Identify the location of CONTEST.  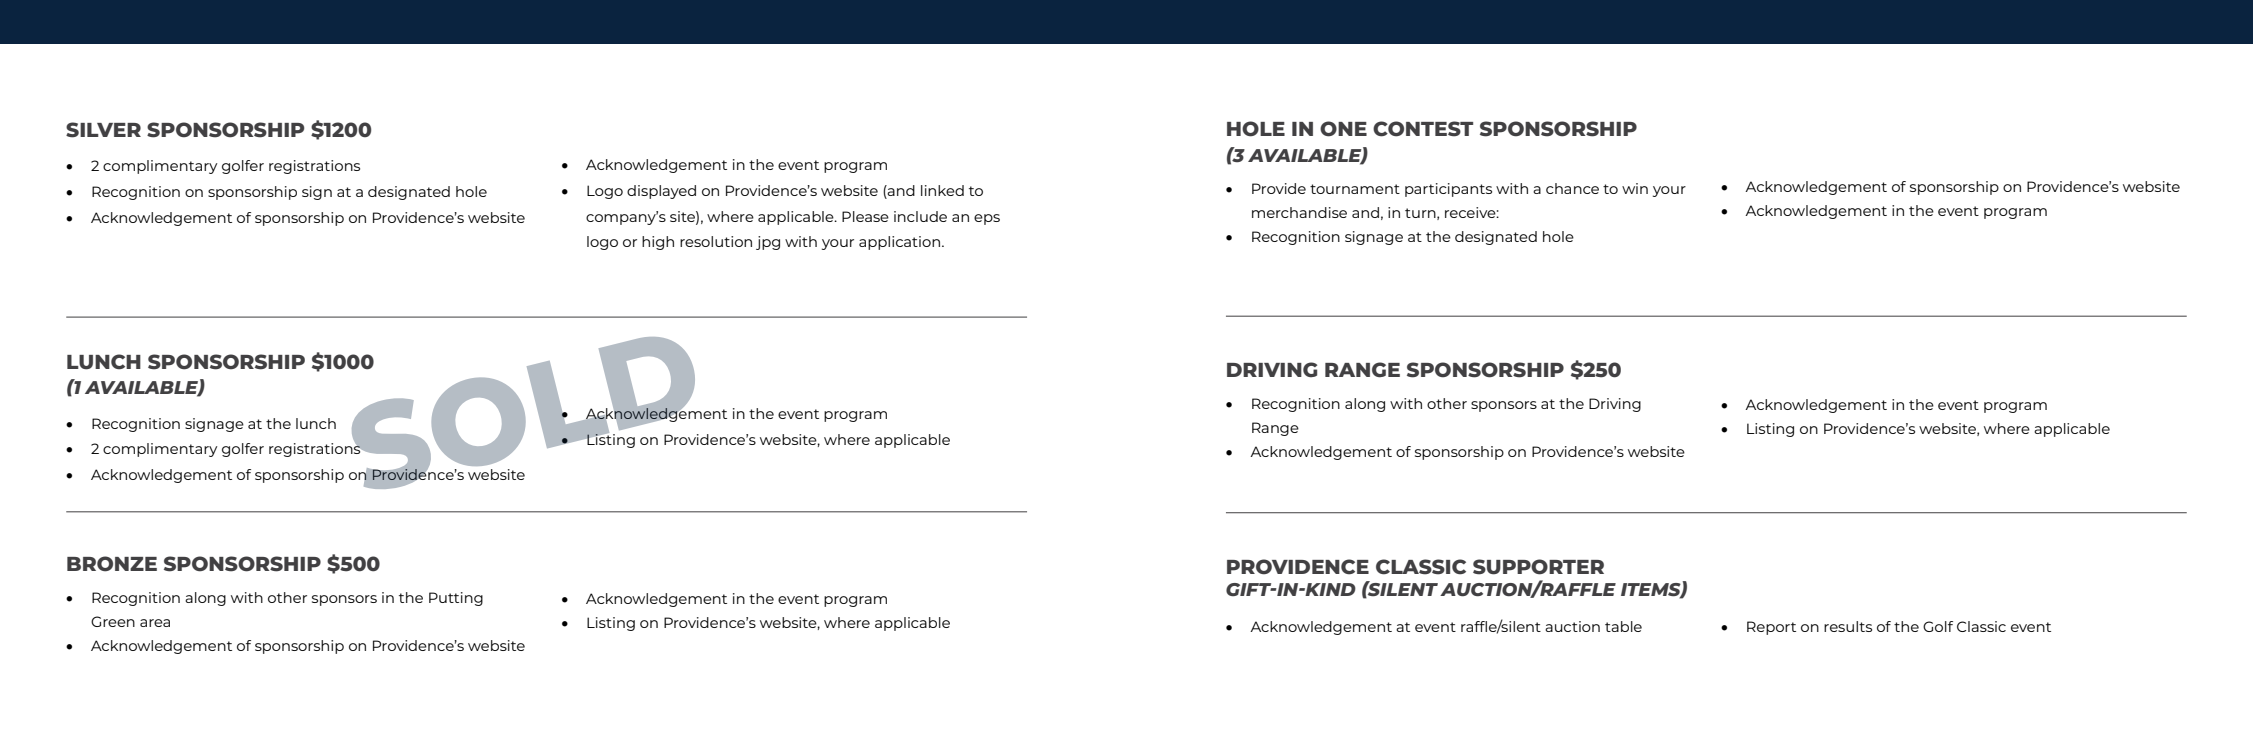
(1423, 129).
